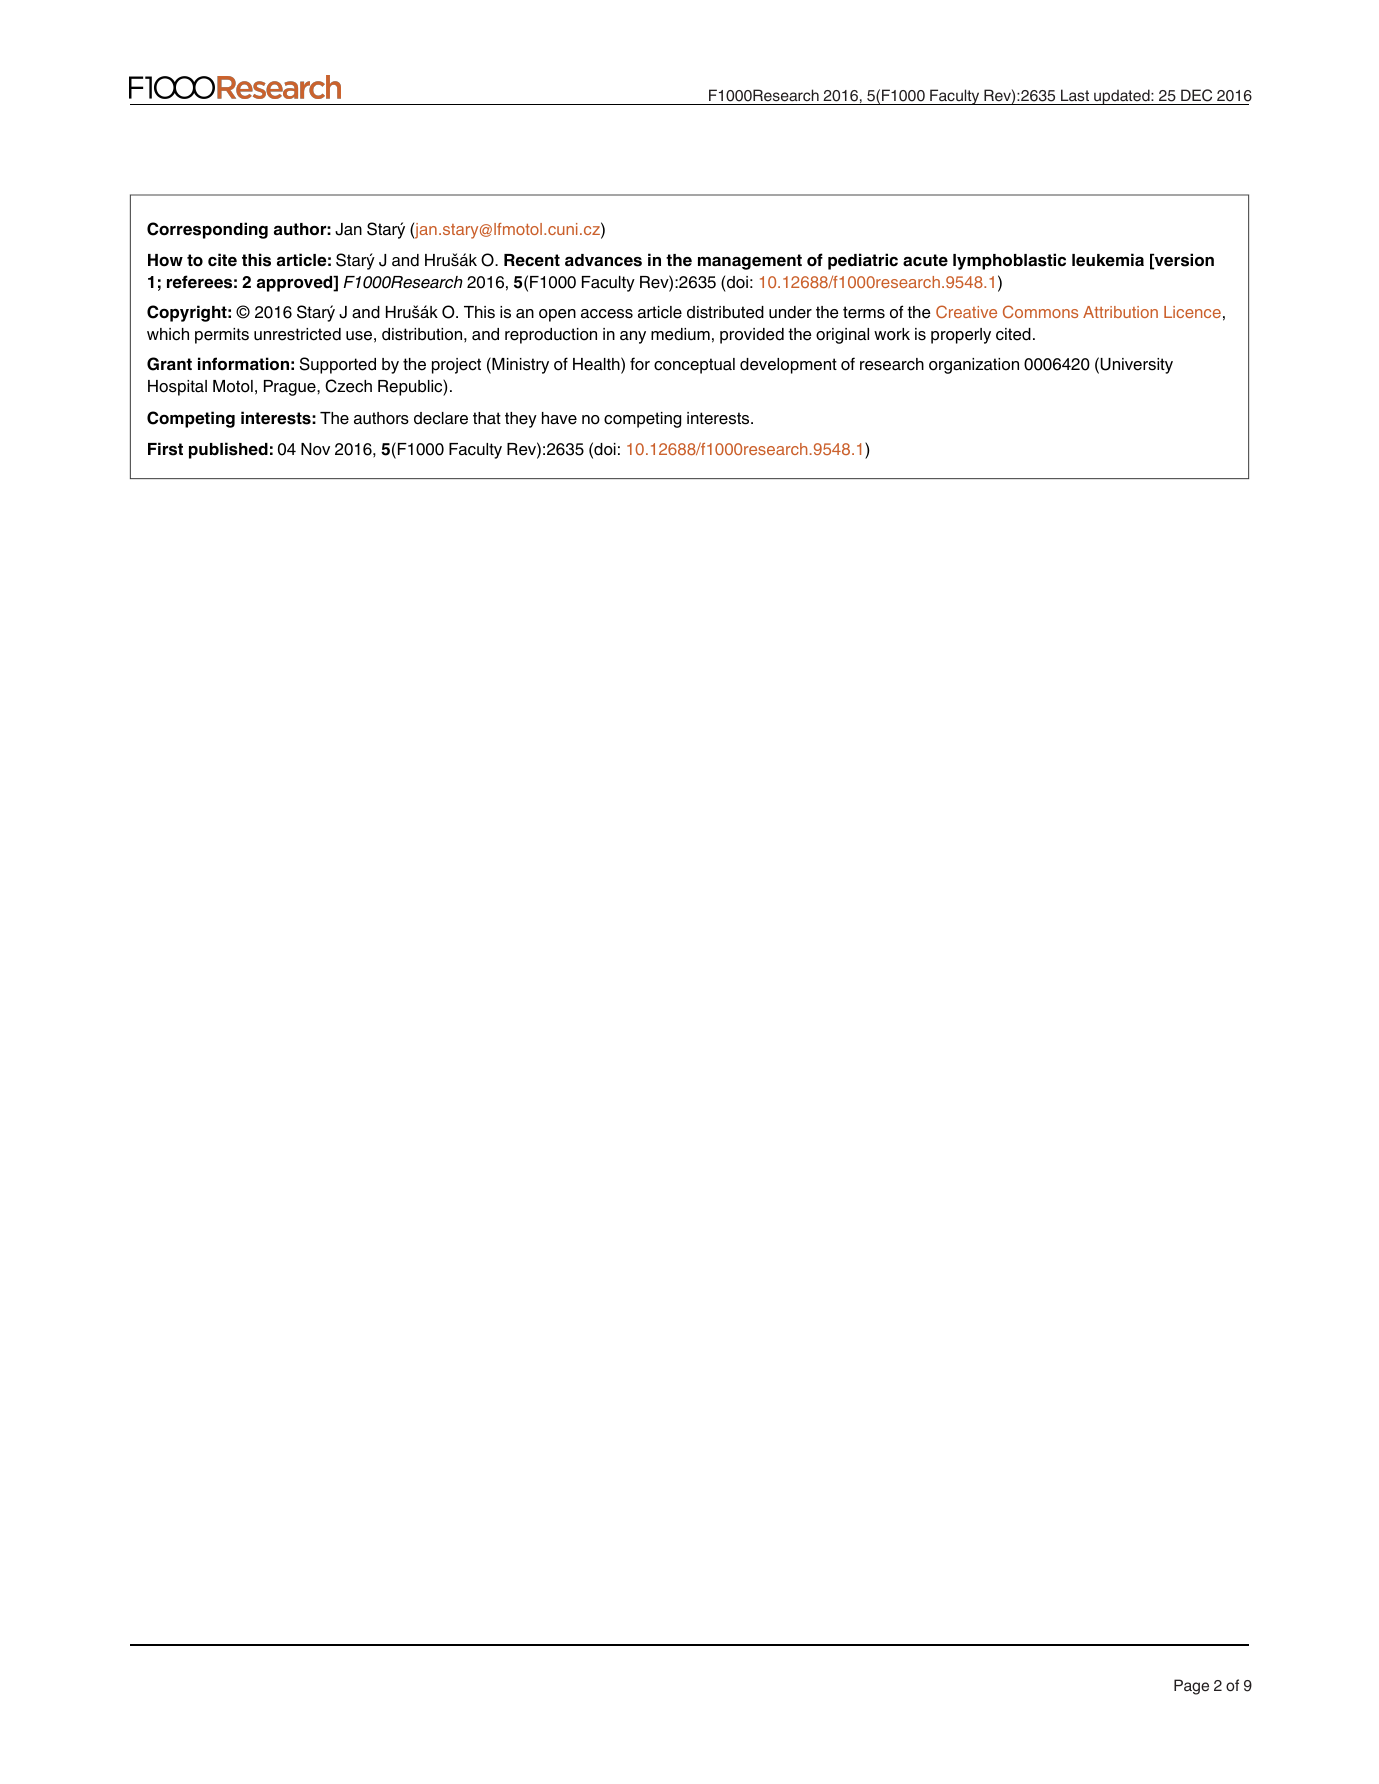  What do you see at coordinates (1108, 260) in the image?
I see `leukemia` at bounding box center [1108, 260].
